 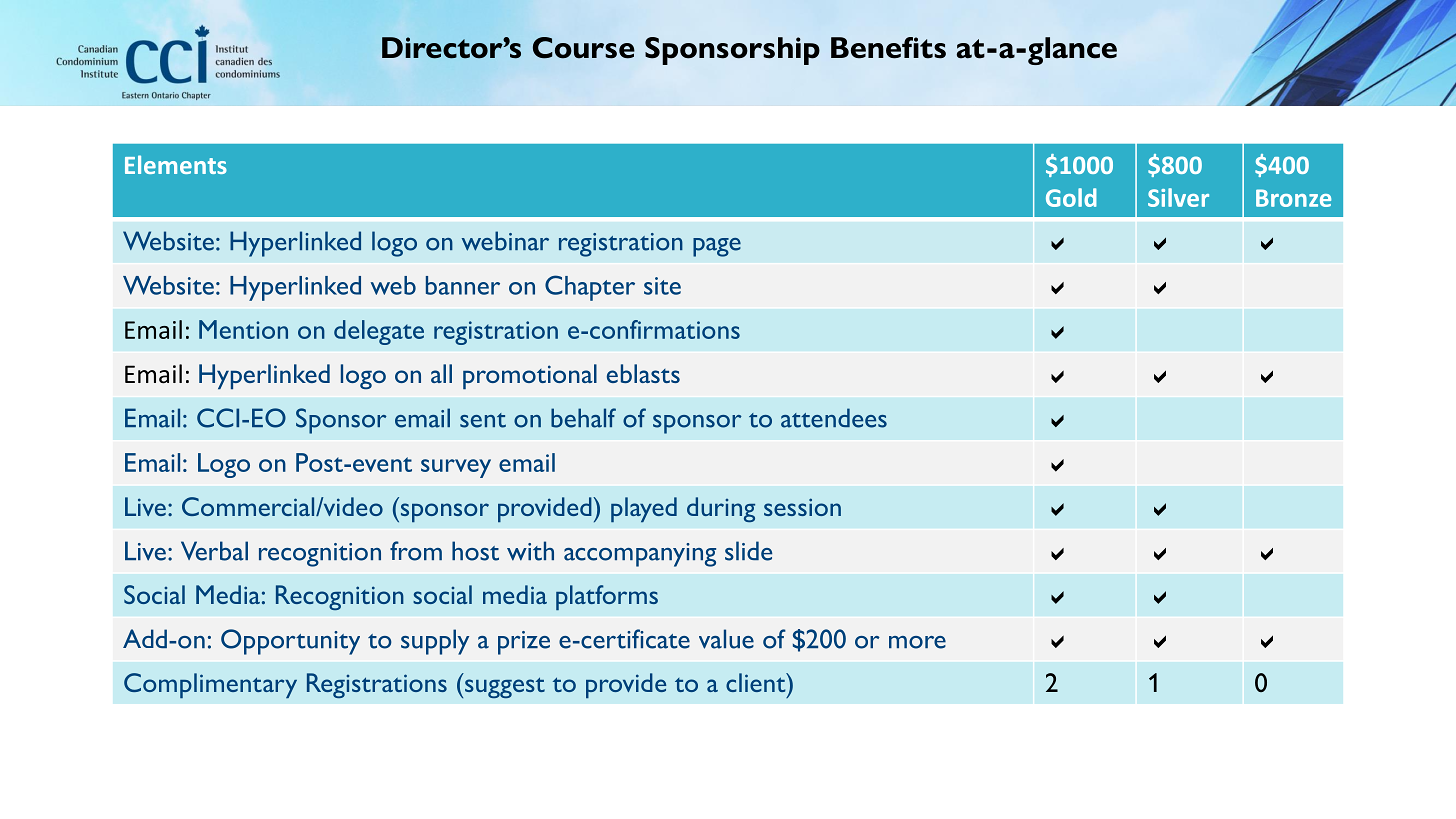 What do you see at coordinates (1178, 197) in the document?
I see `Silver` at bounding box center [1178, 197].
